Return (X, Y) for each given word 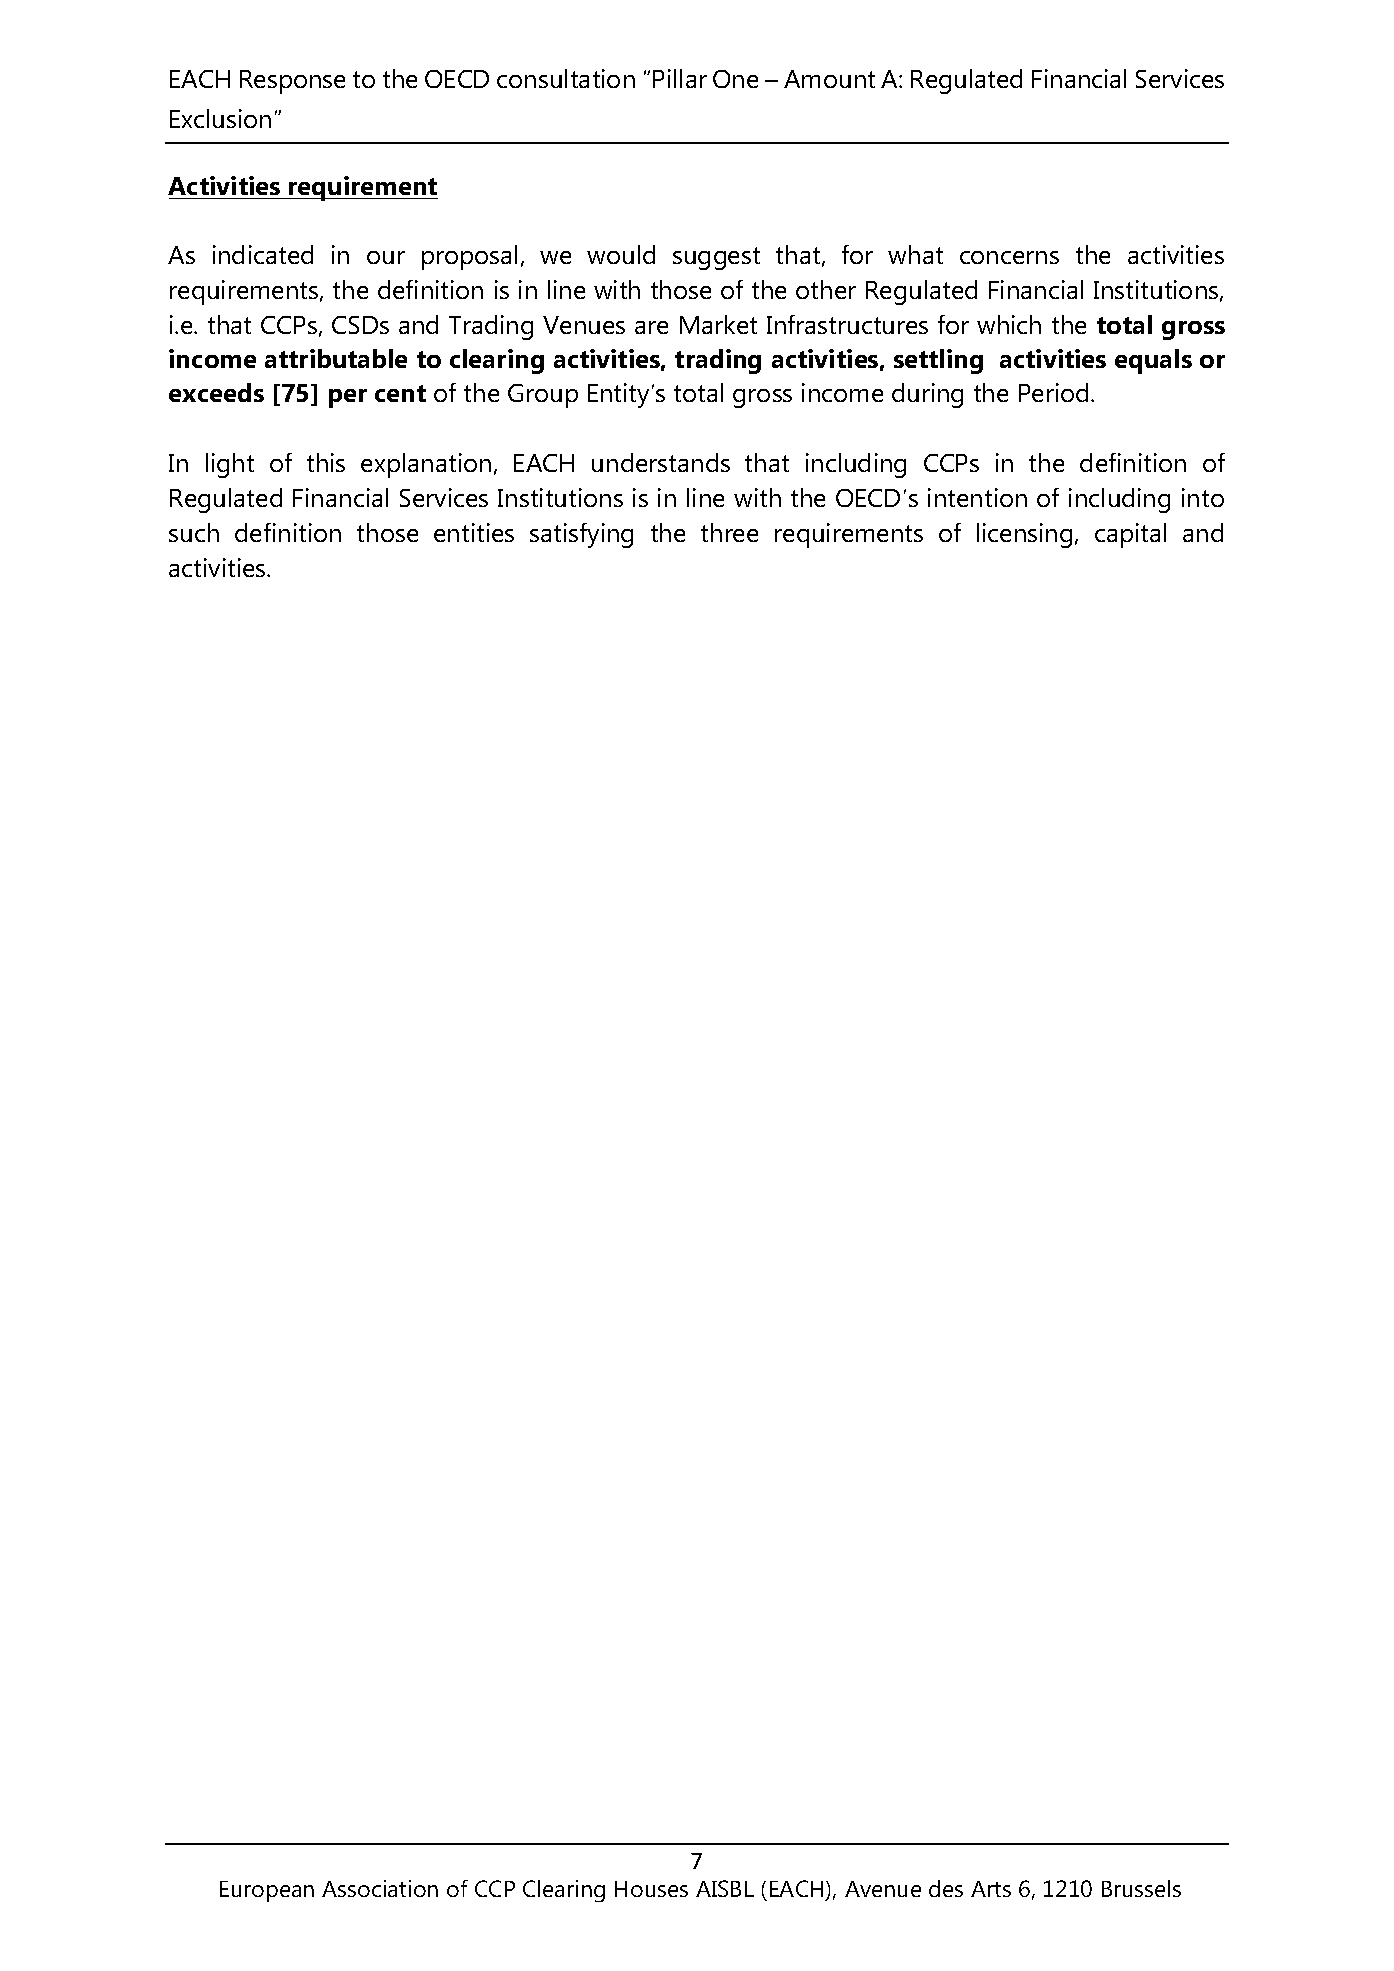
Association (380, 1888)
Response (292, 82)
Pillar (680, 78)
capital (1130, 535)
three (729, 532)
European (267, 1891)
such (194, 532)
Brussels (1141, 1888)
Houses (651, 1889)
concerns (1009, 257)
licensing (1024, 535)
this (326, 462)
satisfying (581, 535)
